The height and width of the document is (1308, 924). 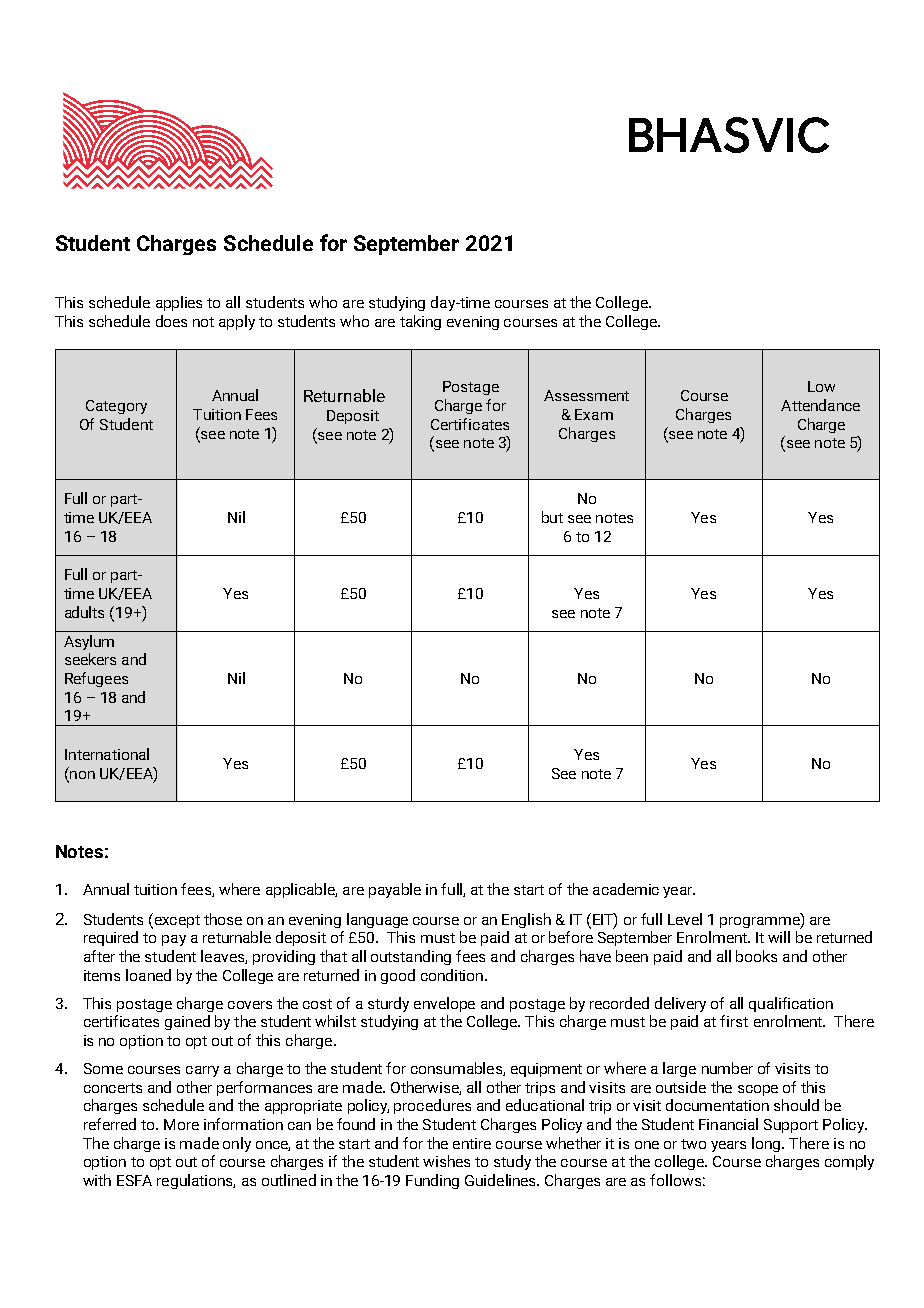 What do you see at coordinates (84, 612) in the document?
I see `adults` at bounding box center [84, 612].
